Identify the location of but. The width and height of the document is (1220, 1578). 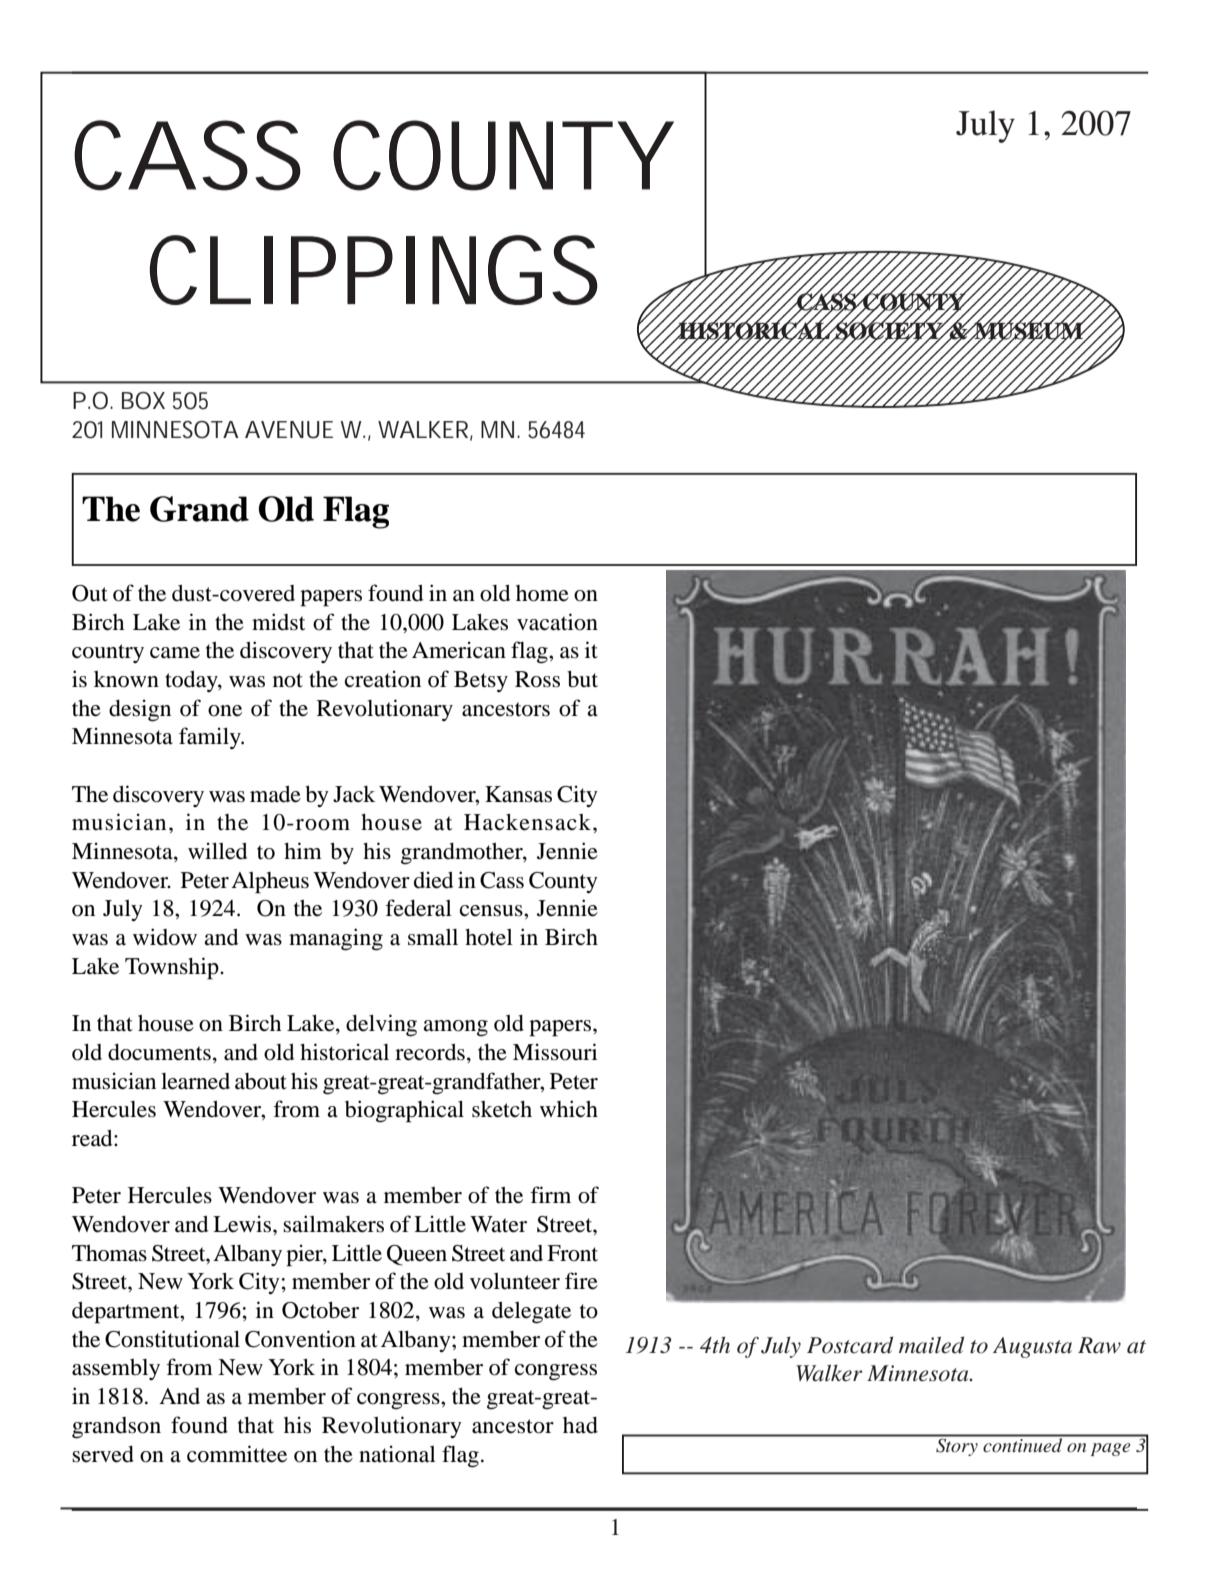
(582, 679).
